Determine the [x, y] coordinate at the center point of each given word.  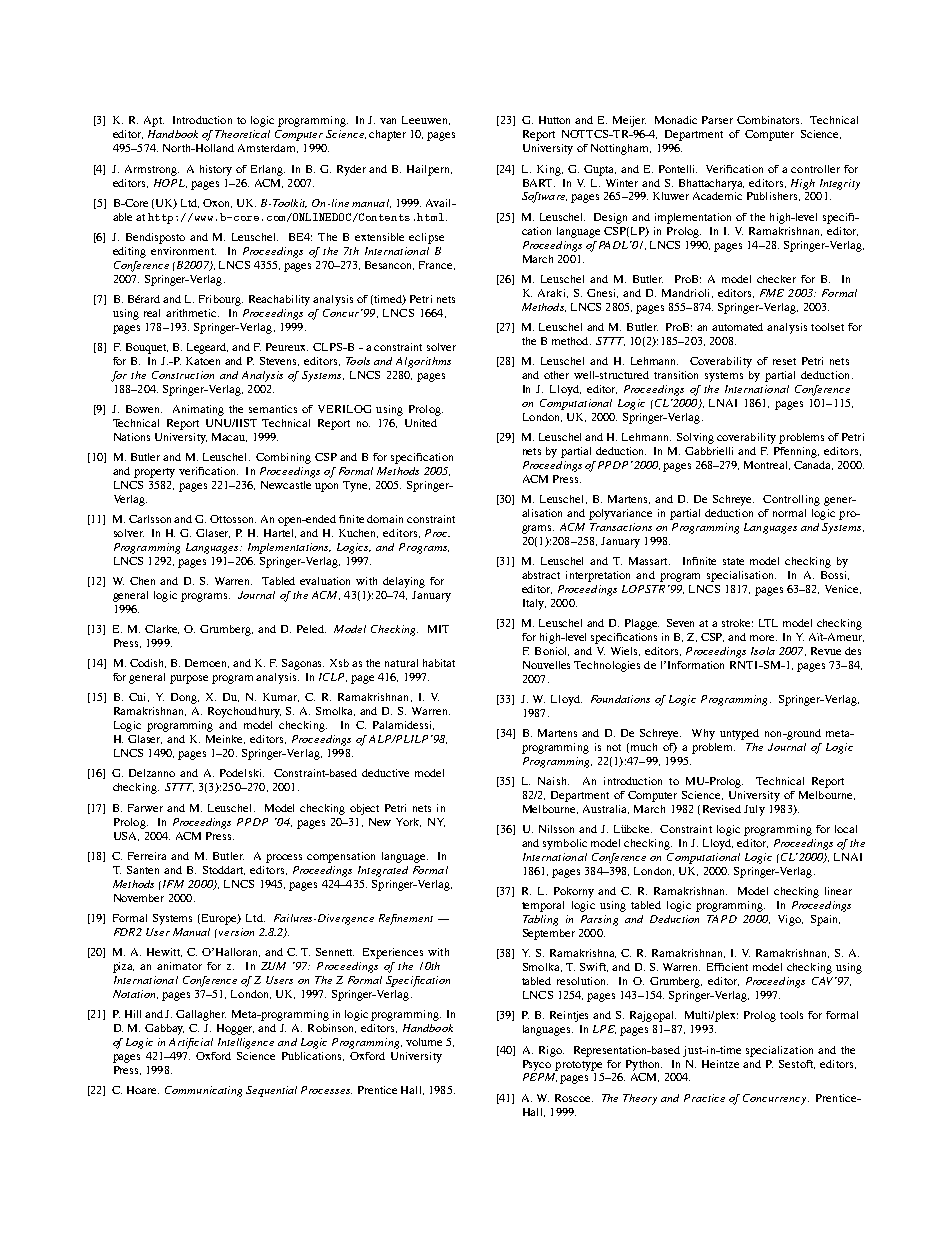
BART [539, 183]
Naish [553, 781]
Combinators [769, 120]
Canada [813, 465]
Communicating [203, 1091]
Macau [229, 437]
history [216, 170]
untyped [739, 734]
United [421, 423]
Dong [185, 698]
